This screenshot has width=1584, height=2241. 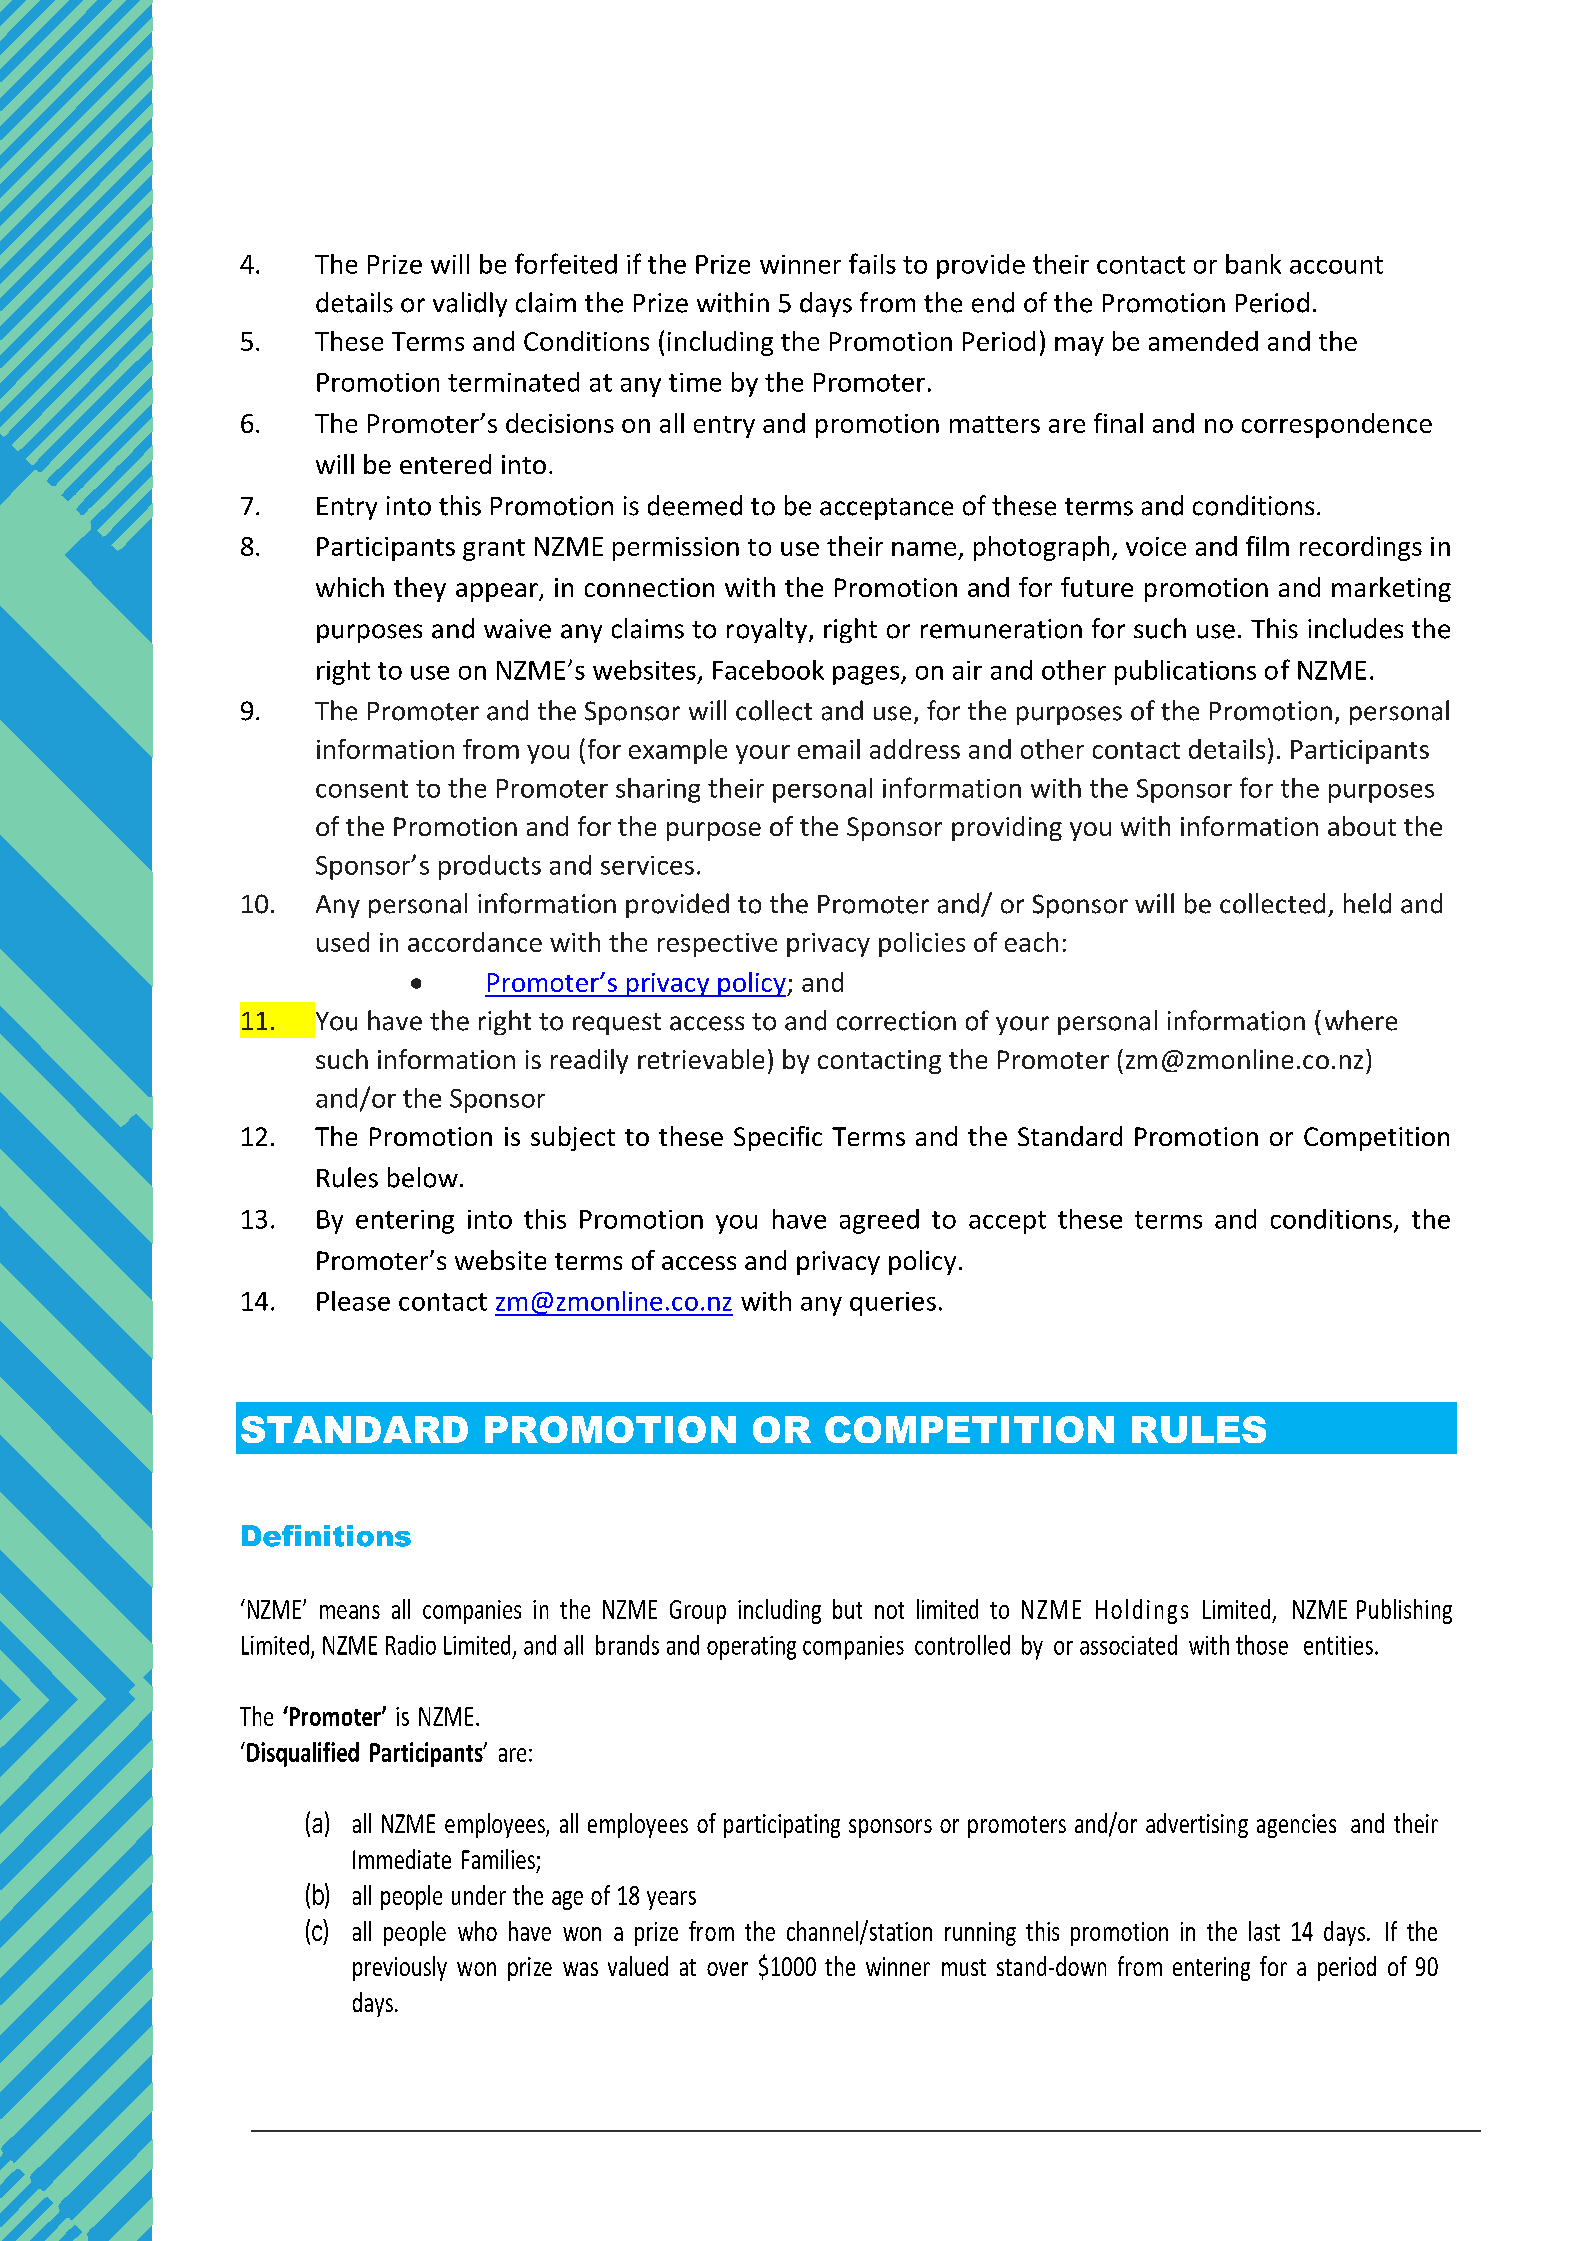 I want to click on they, so click(x=420, y=589).
